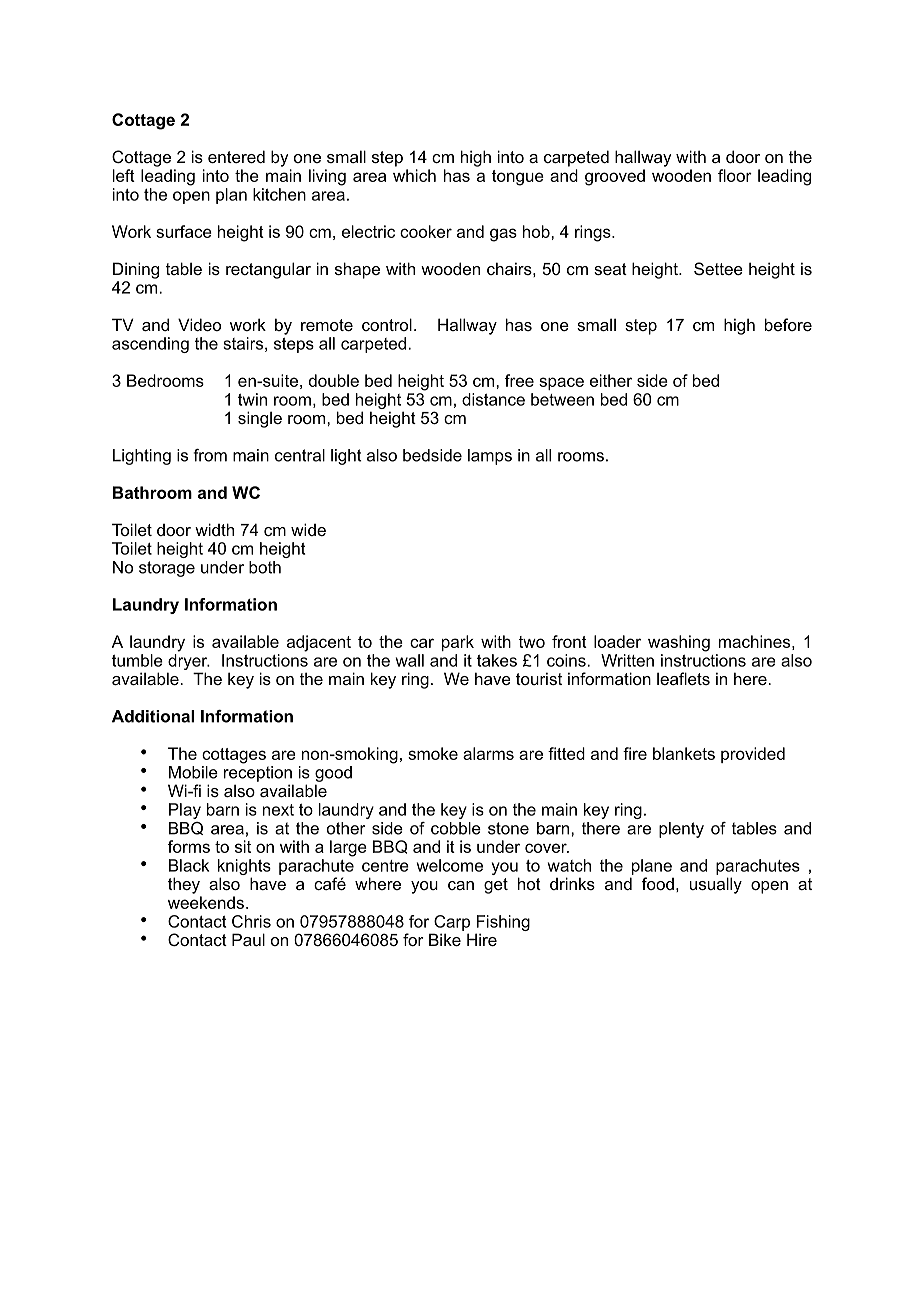 The height and width of the page is (1308, 924). Describe the element at coordinates (493, 399) in the page. I see `distance` at that location.
